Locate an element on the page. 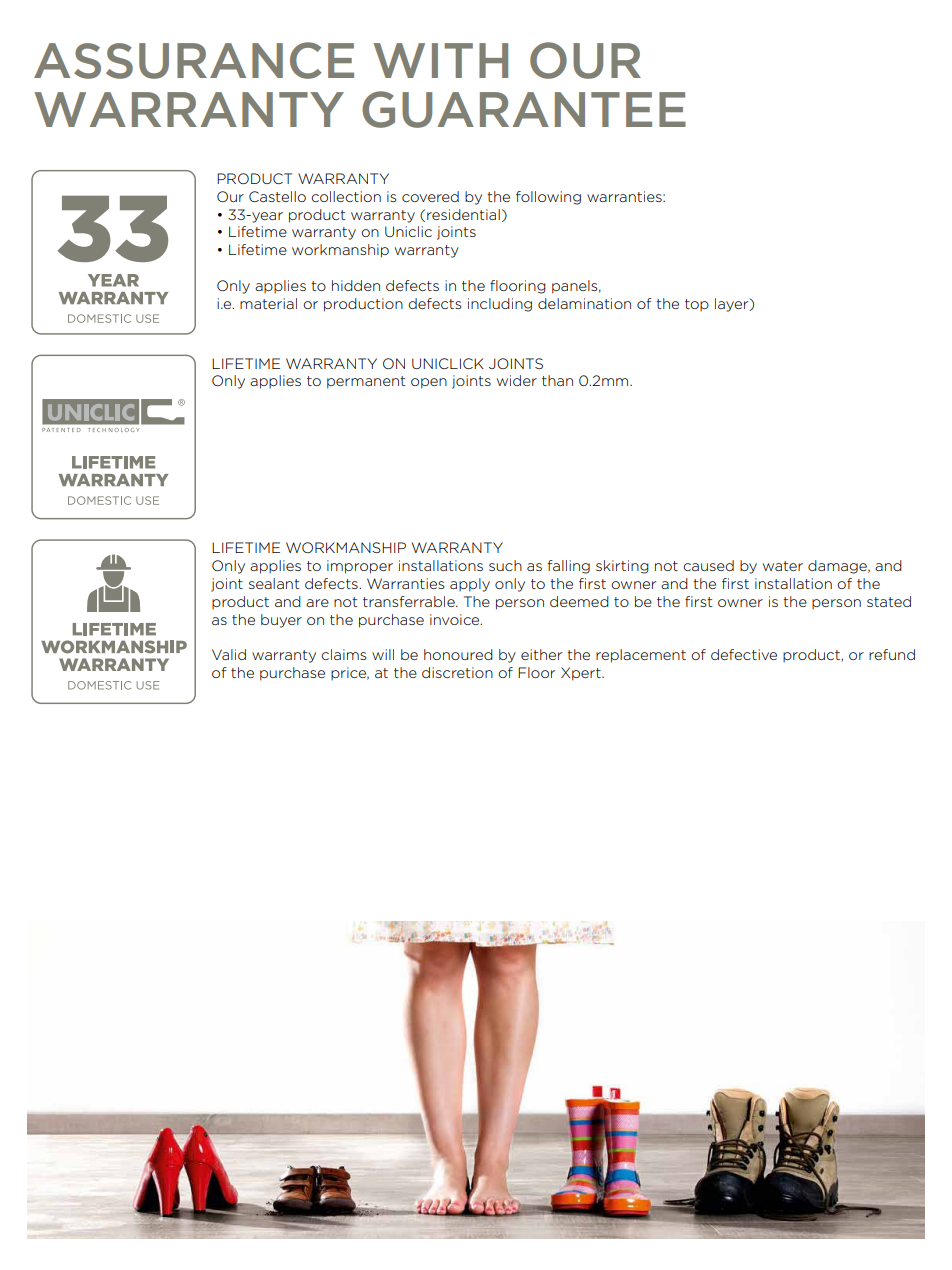 The width and height of the document is (952, 1270). top is located at coordinates (697, 305).
